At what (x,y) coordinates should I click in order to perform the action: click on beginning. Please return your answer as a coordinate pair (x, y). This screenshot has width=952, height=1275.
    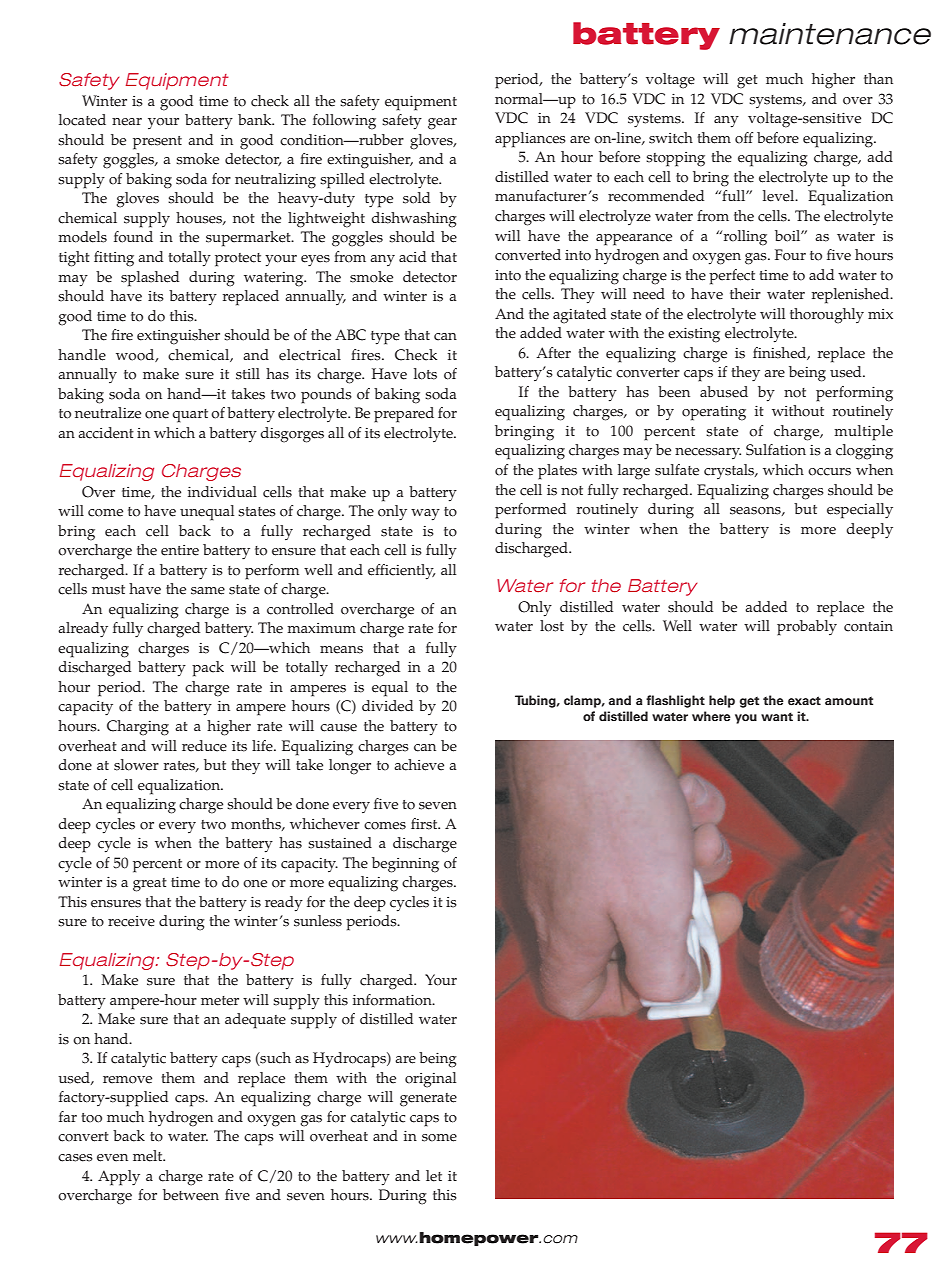
    Looking at the image, I should click on (405, 865).
